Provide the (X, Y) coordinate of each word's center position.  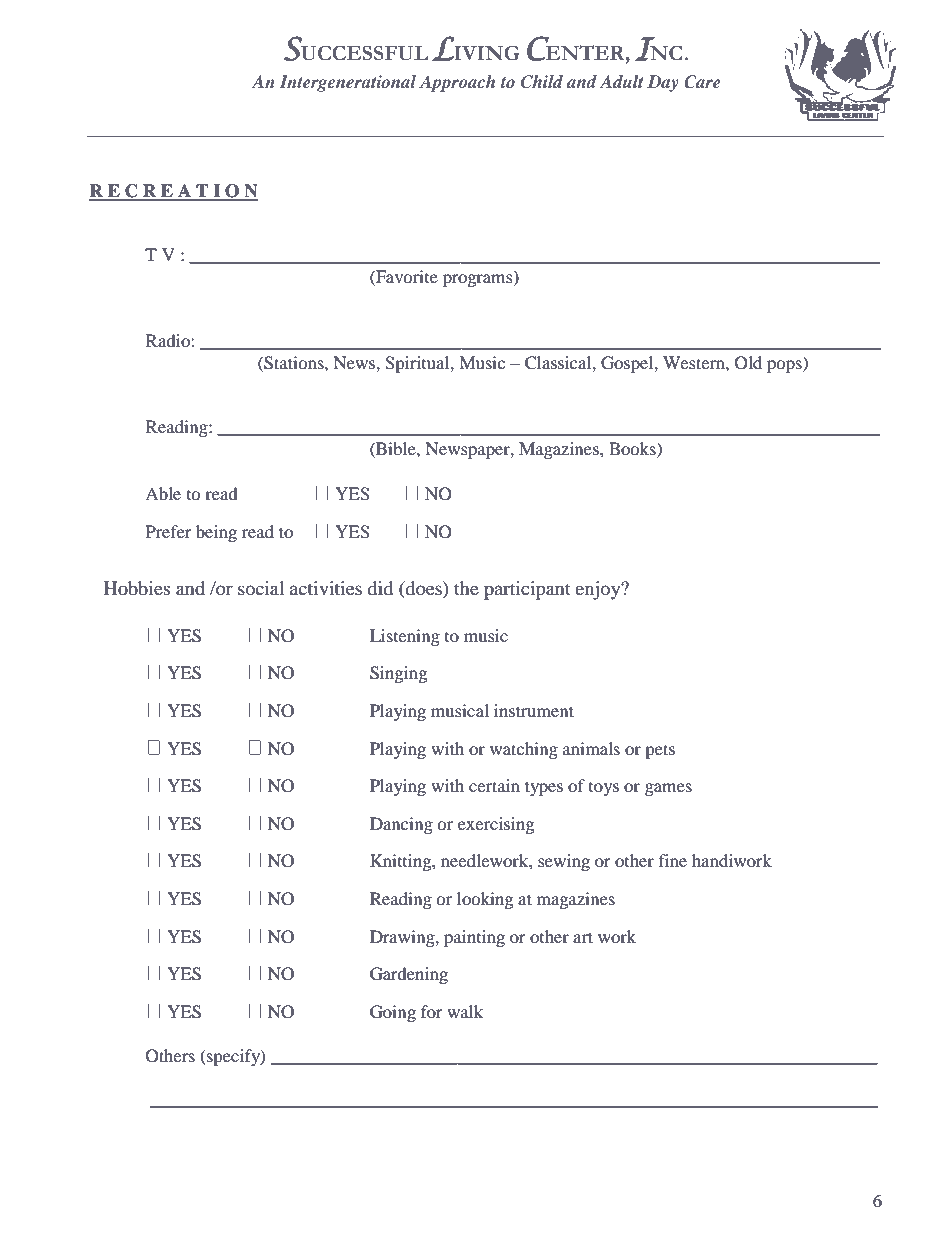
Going (393, 1013)
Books (633, 448)
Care (702, 82)
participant (527, 590)
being (216, 533)
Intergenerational (348, 83)
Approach (457, 83)
